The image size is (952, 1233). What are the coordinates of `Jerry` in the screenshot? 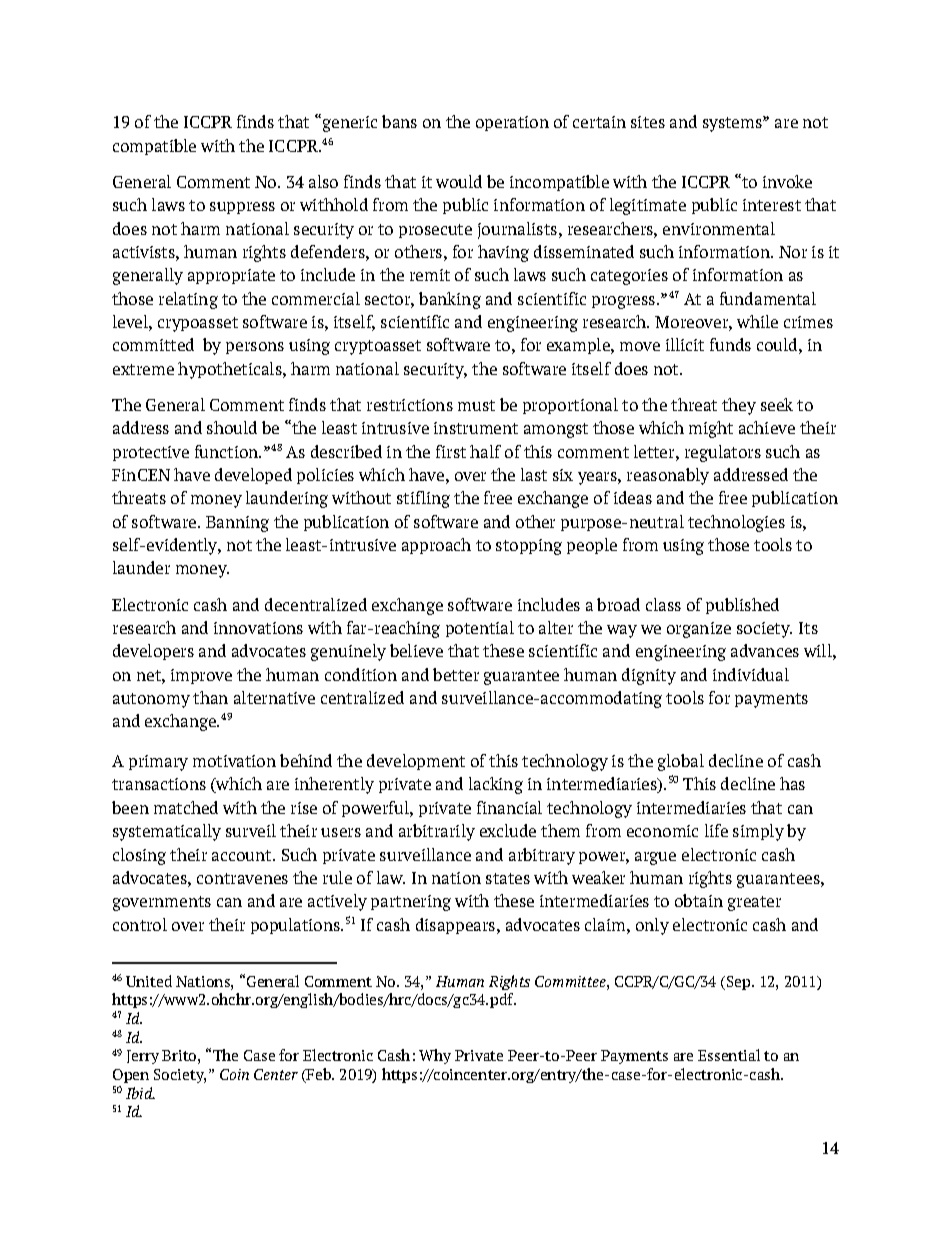 It's located at (143, 1057).
